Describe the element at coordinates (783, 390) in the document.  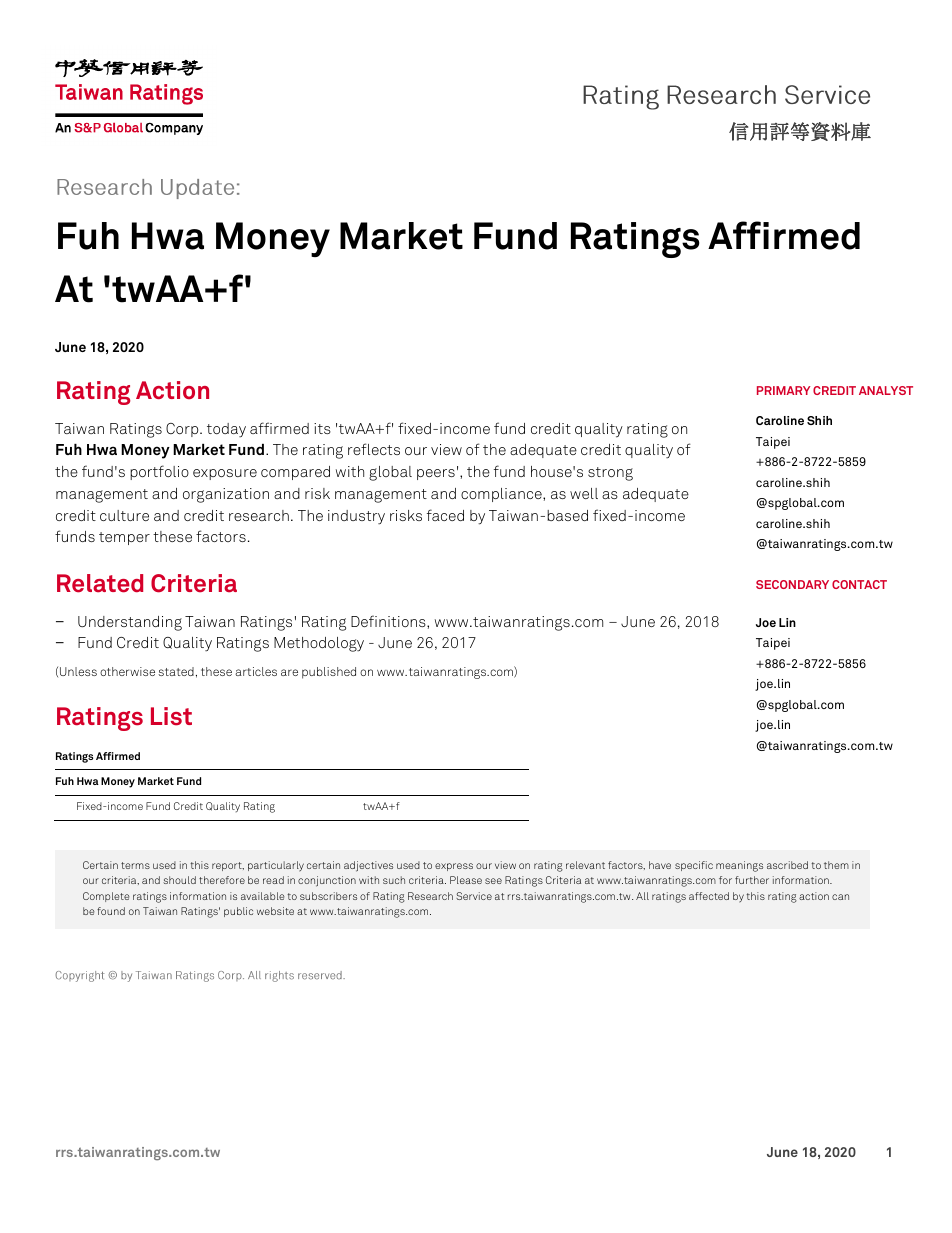
I see `PRIMARY` at that location.
